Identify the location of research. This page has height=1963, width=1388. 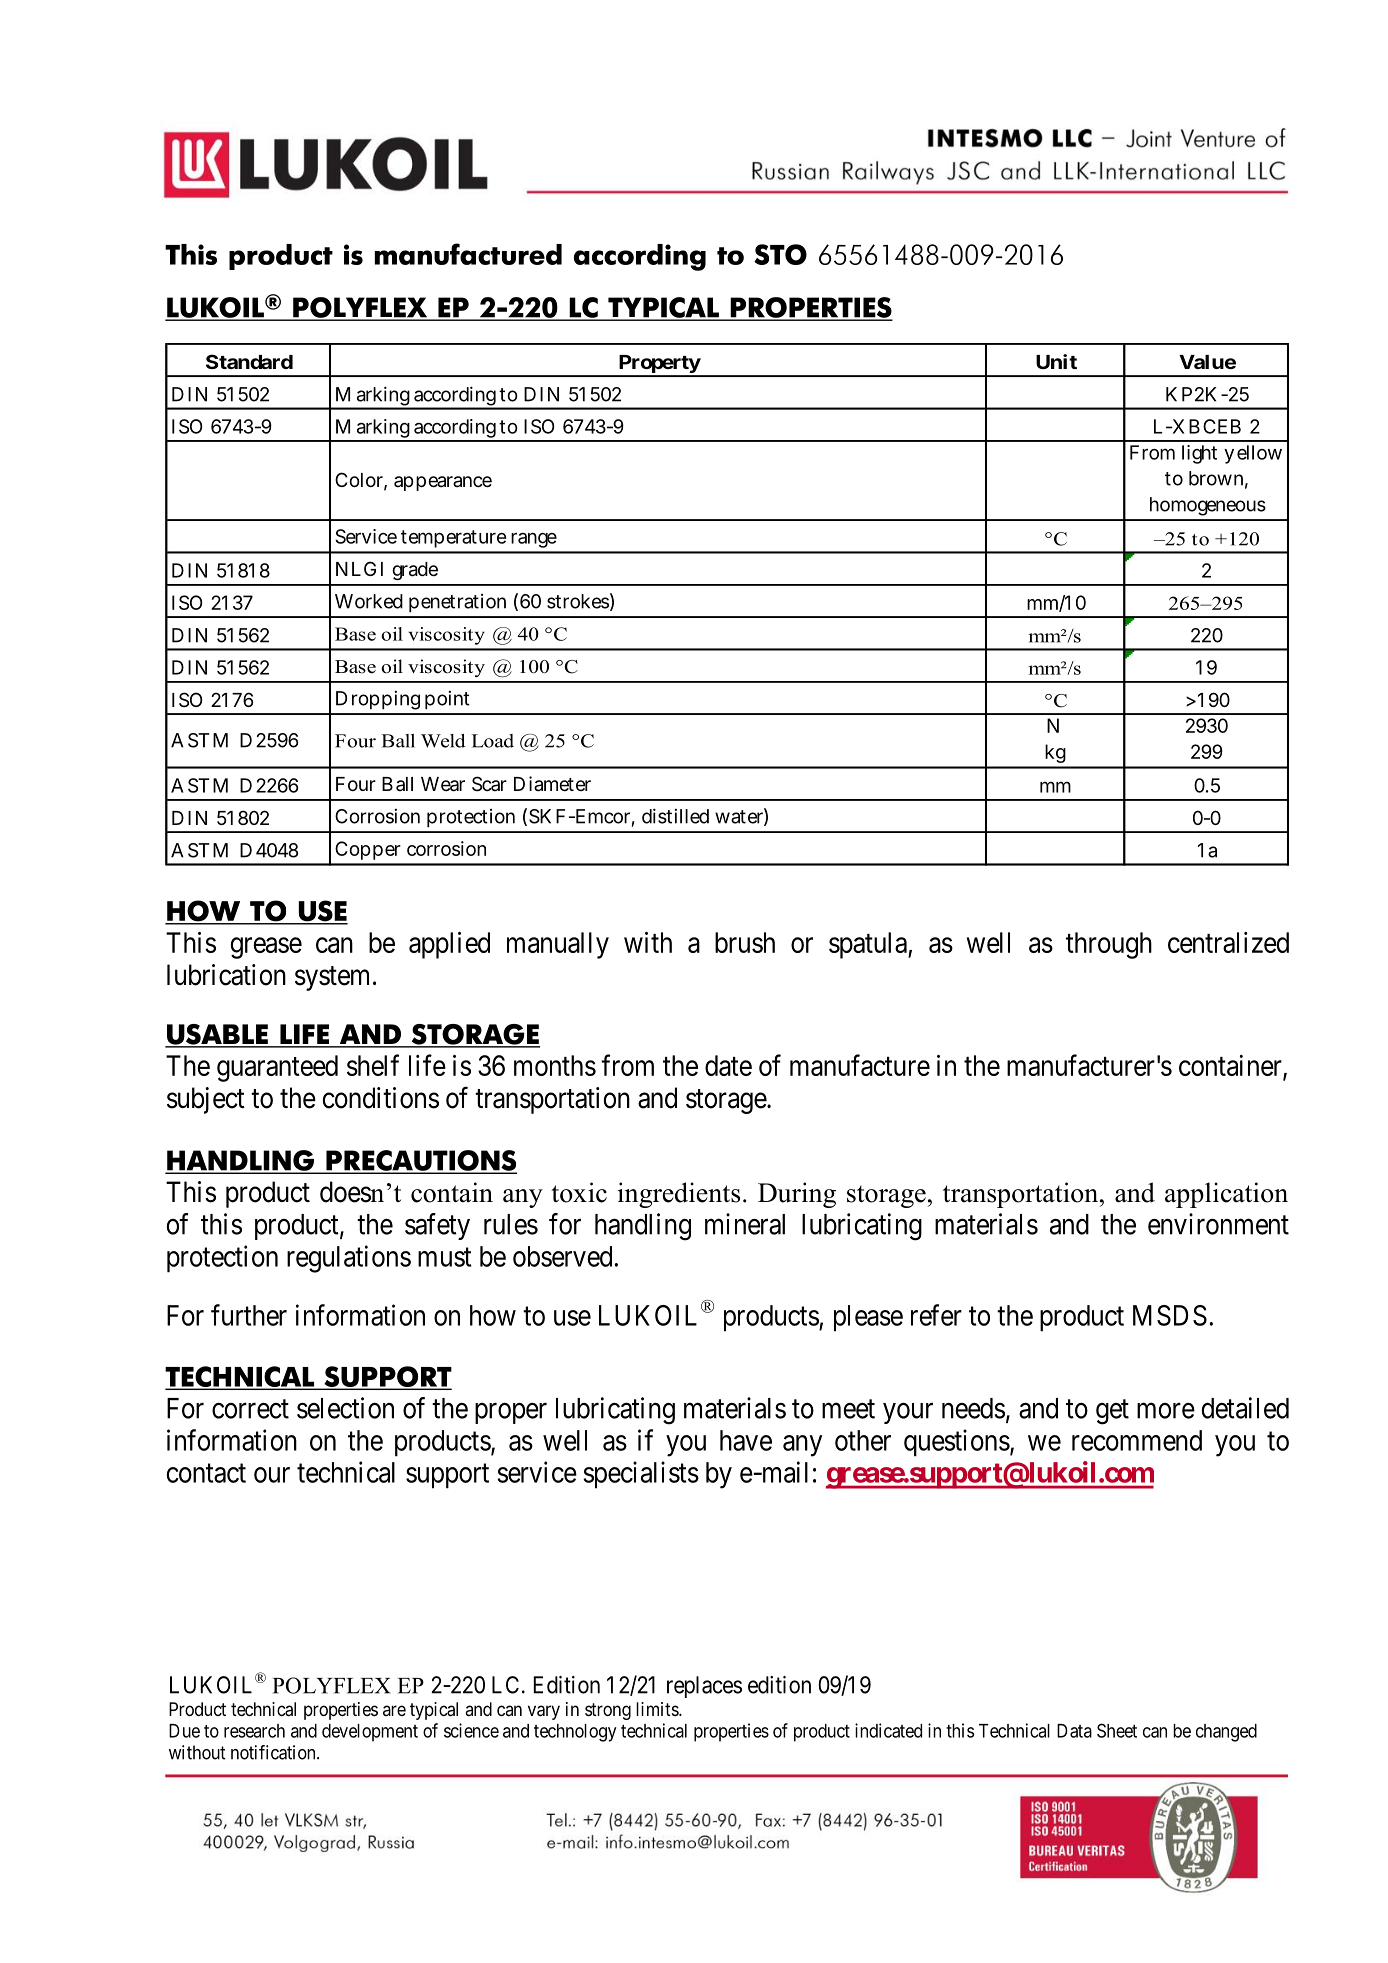
(254, 1731).
